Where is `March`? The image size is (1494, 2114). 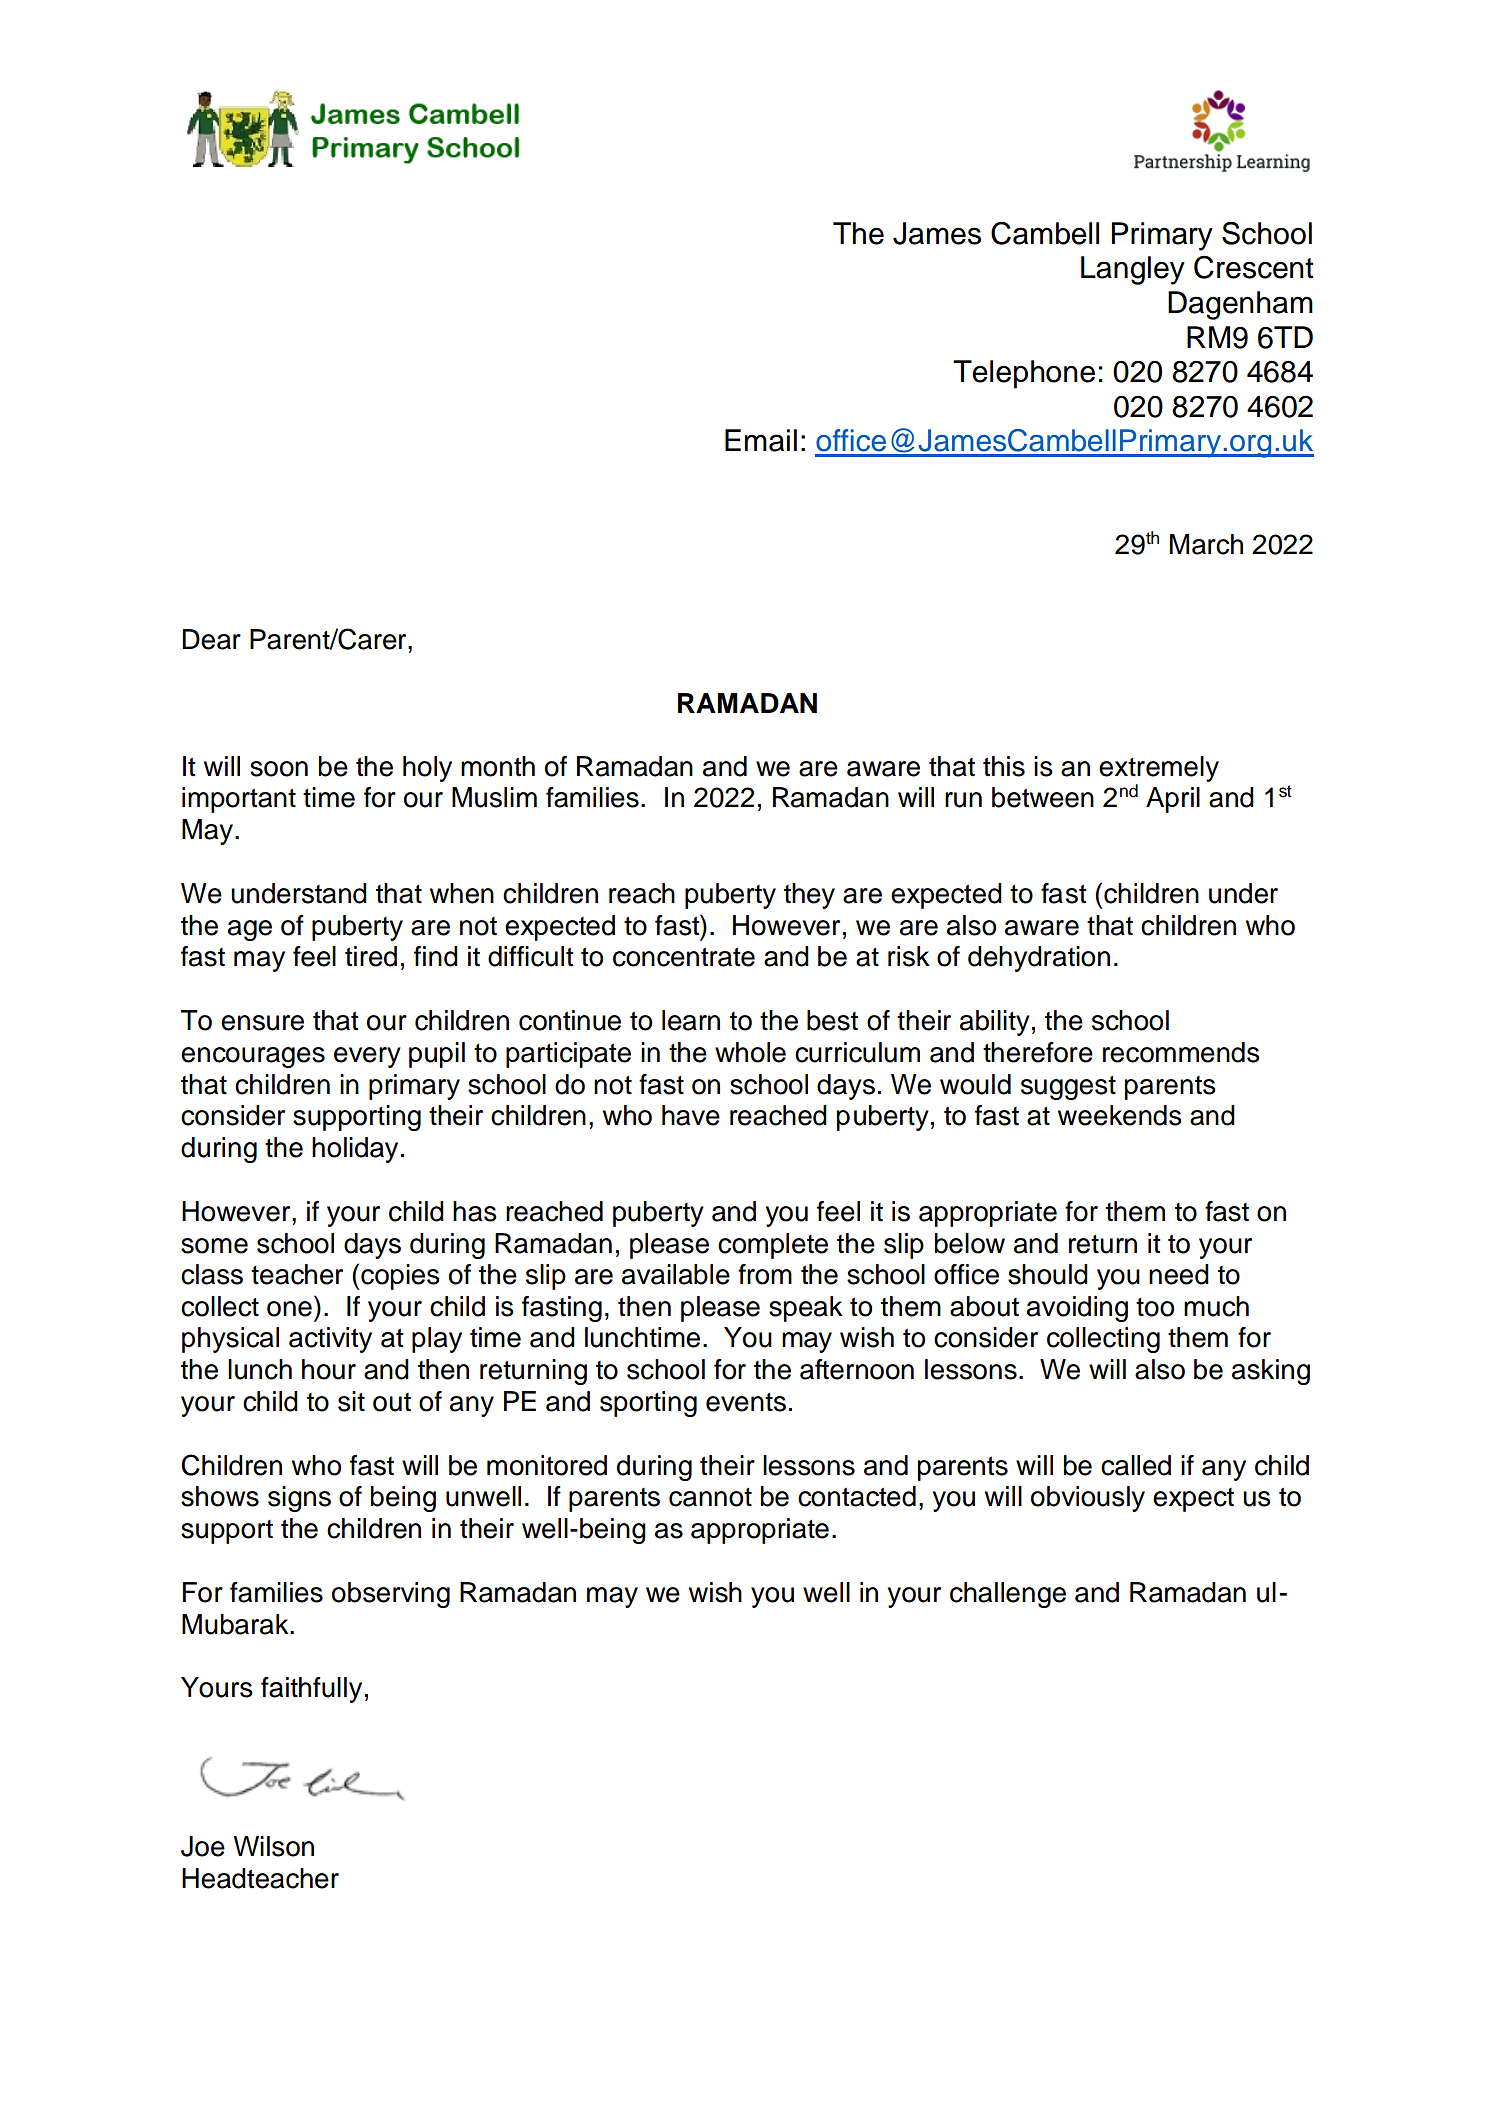 March is located at coordinates (1206, 544).
